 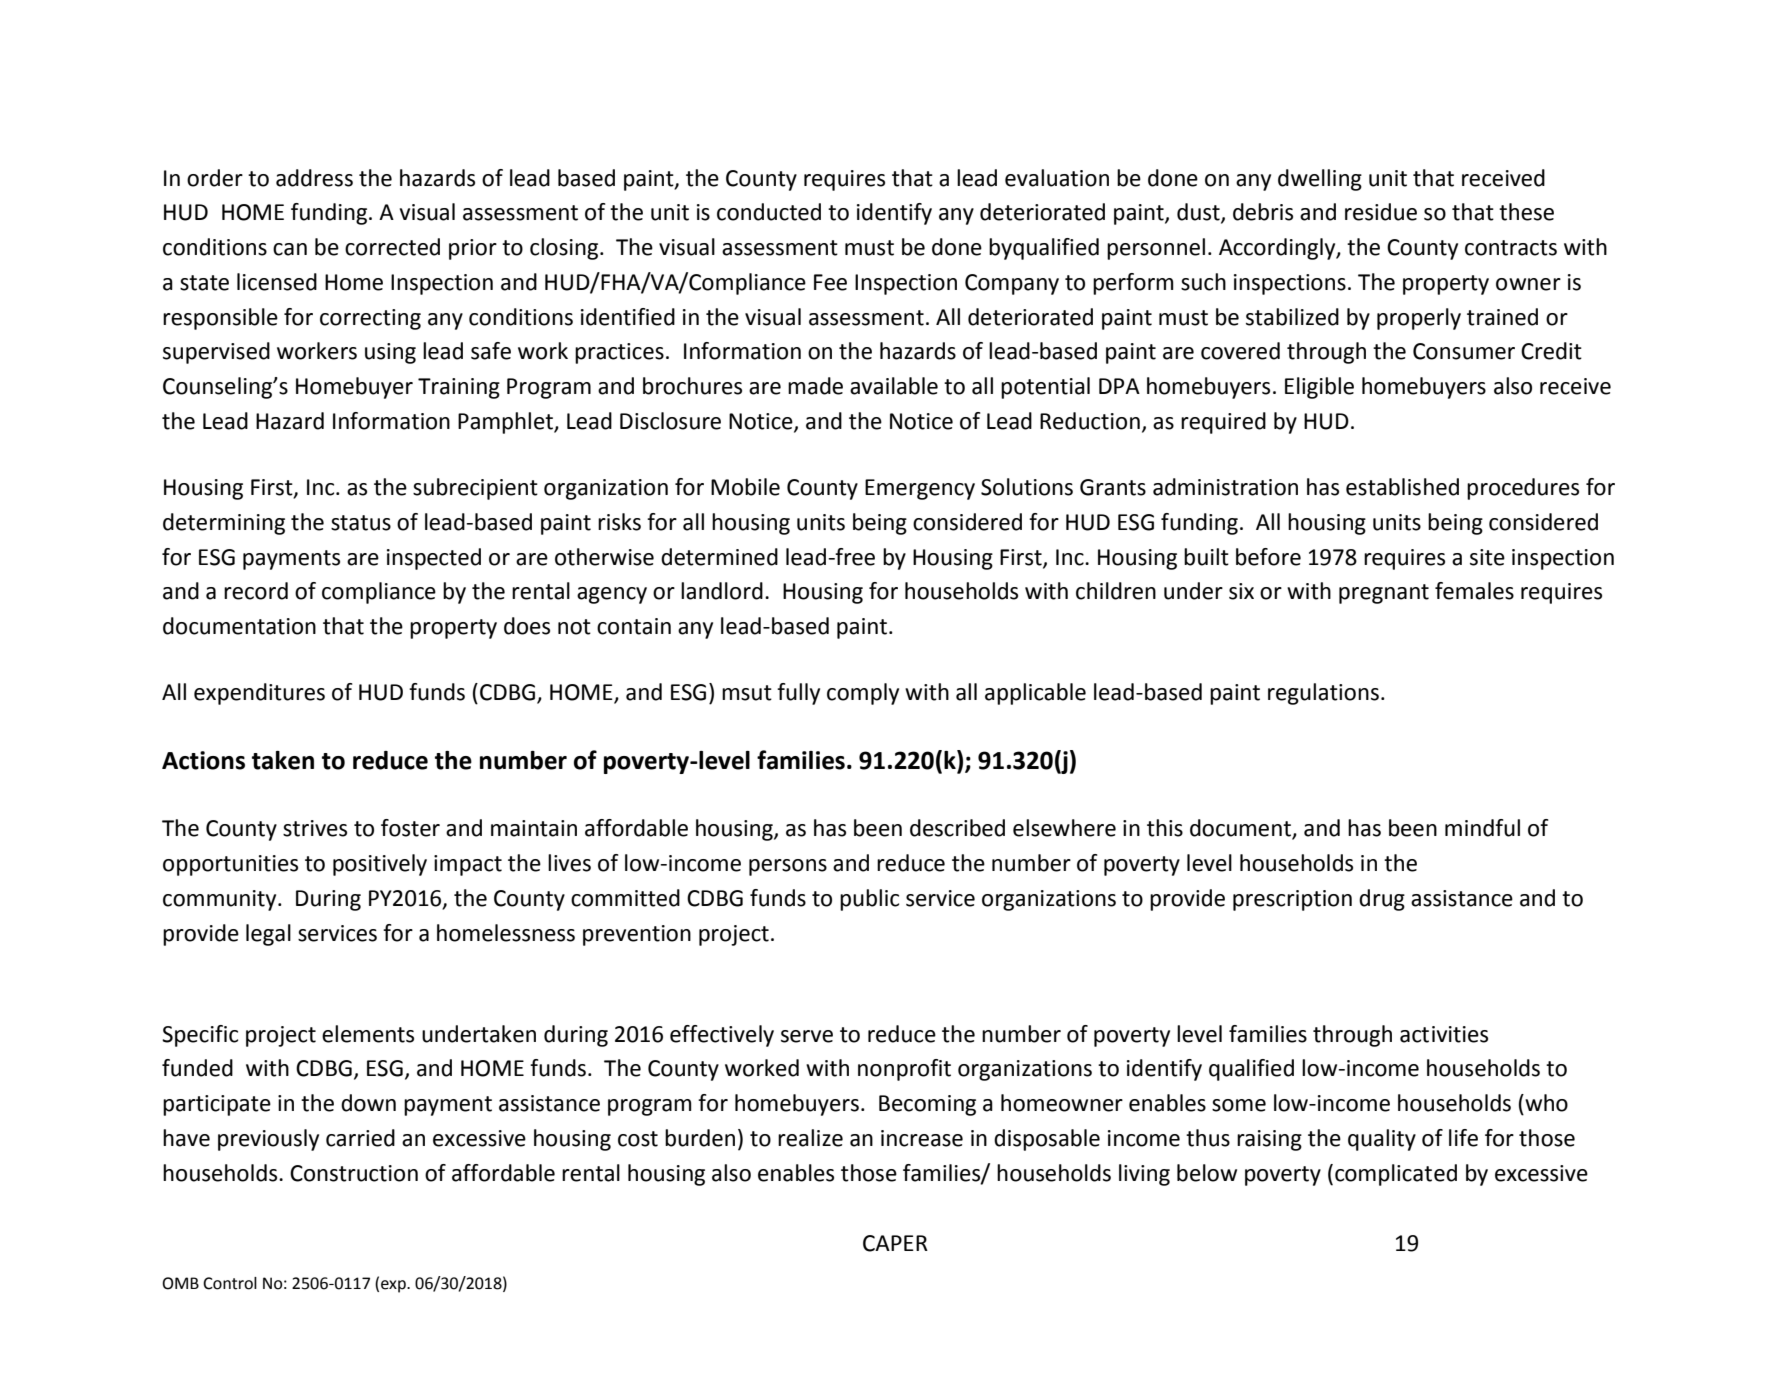 I want to click on Control, so click(x=230, y=1283).
